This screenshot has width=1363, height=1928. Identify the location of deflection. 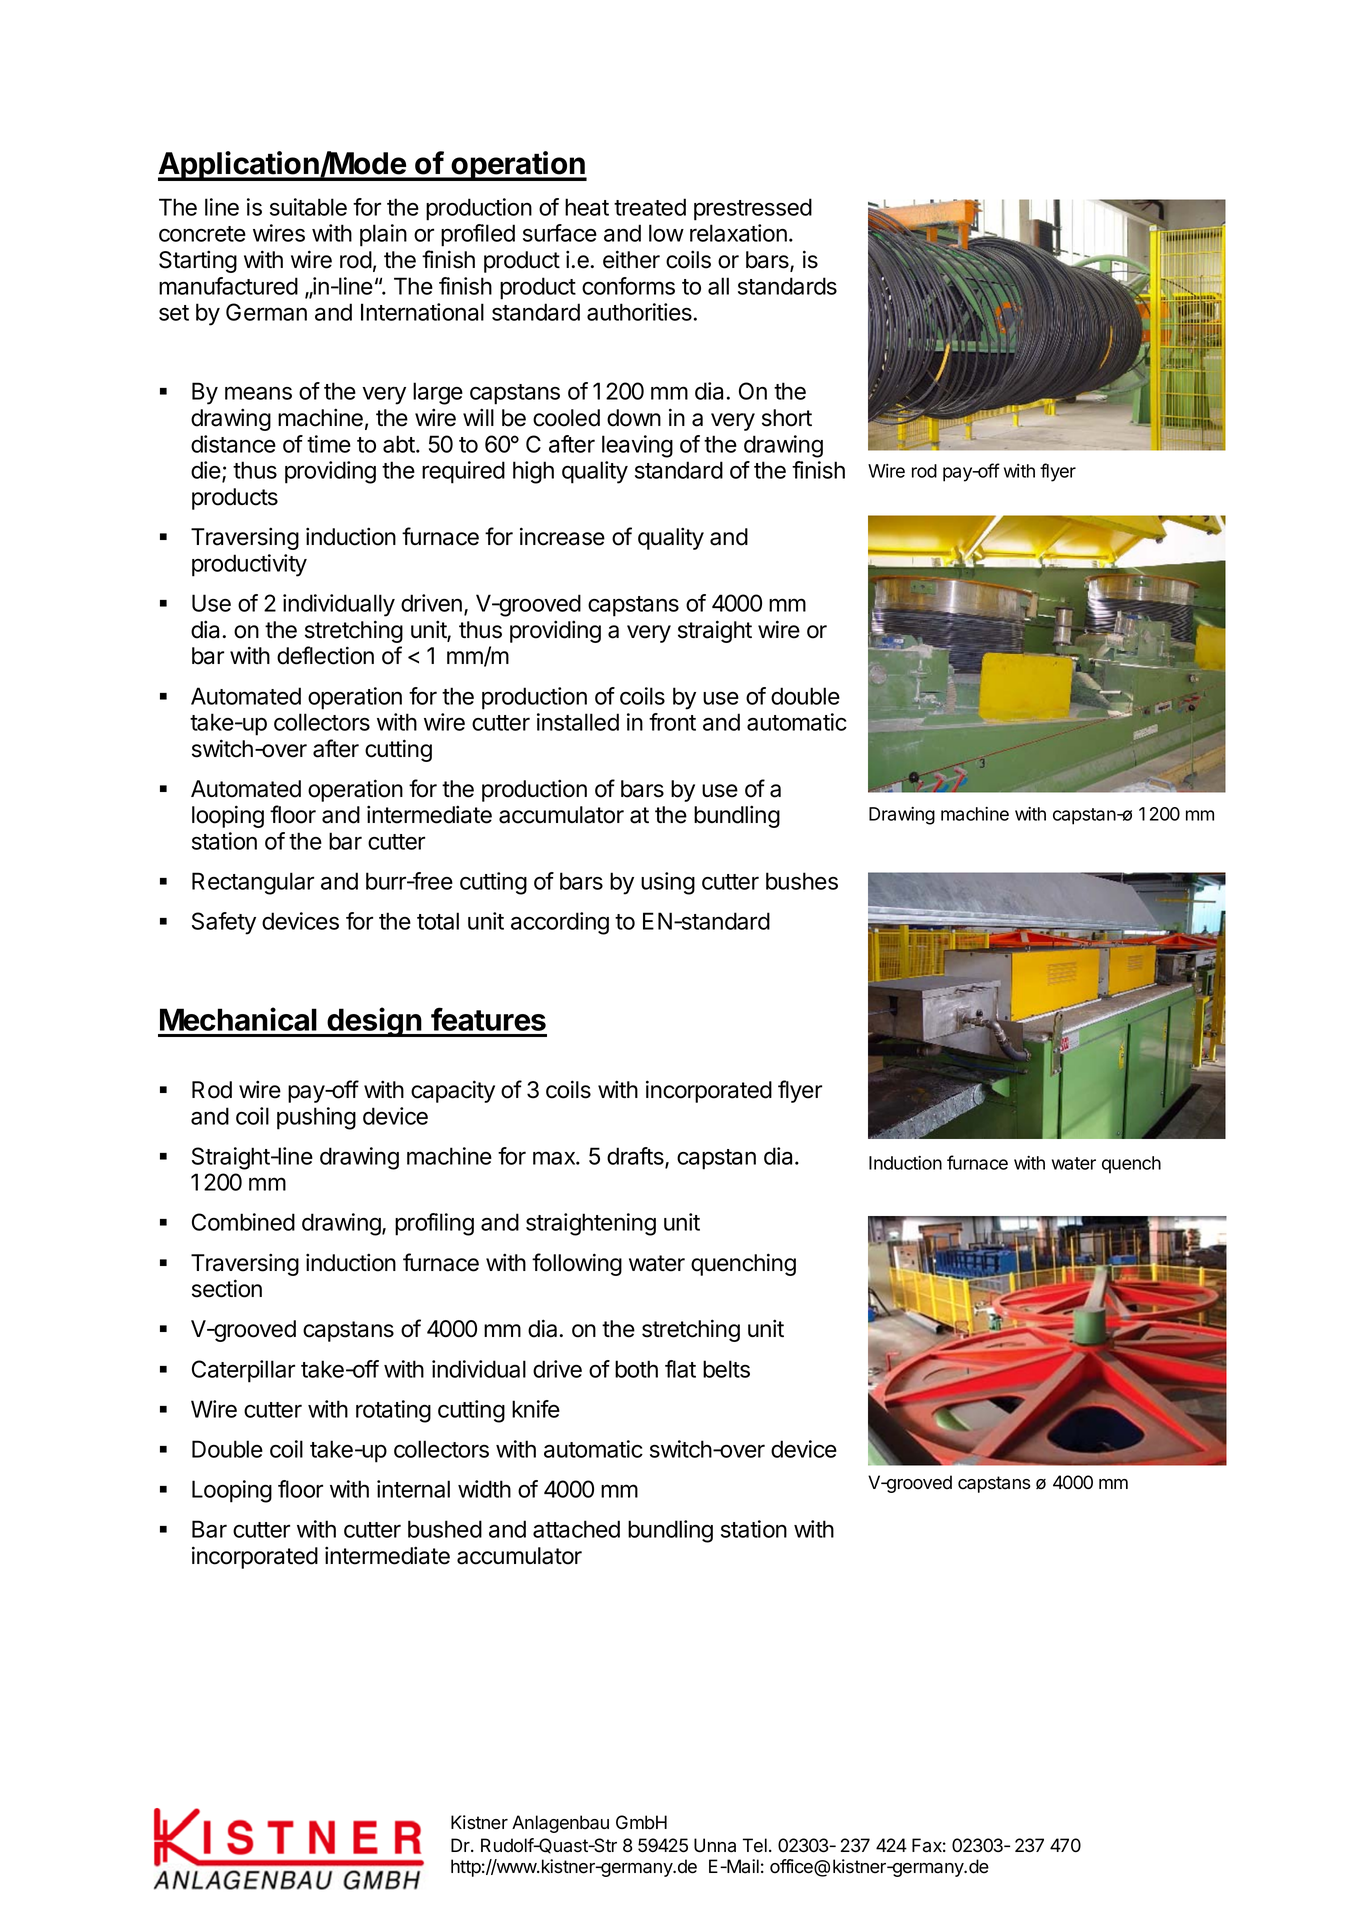
(325, 655).
